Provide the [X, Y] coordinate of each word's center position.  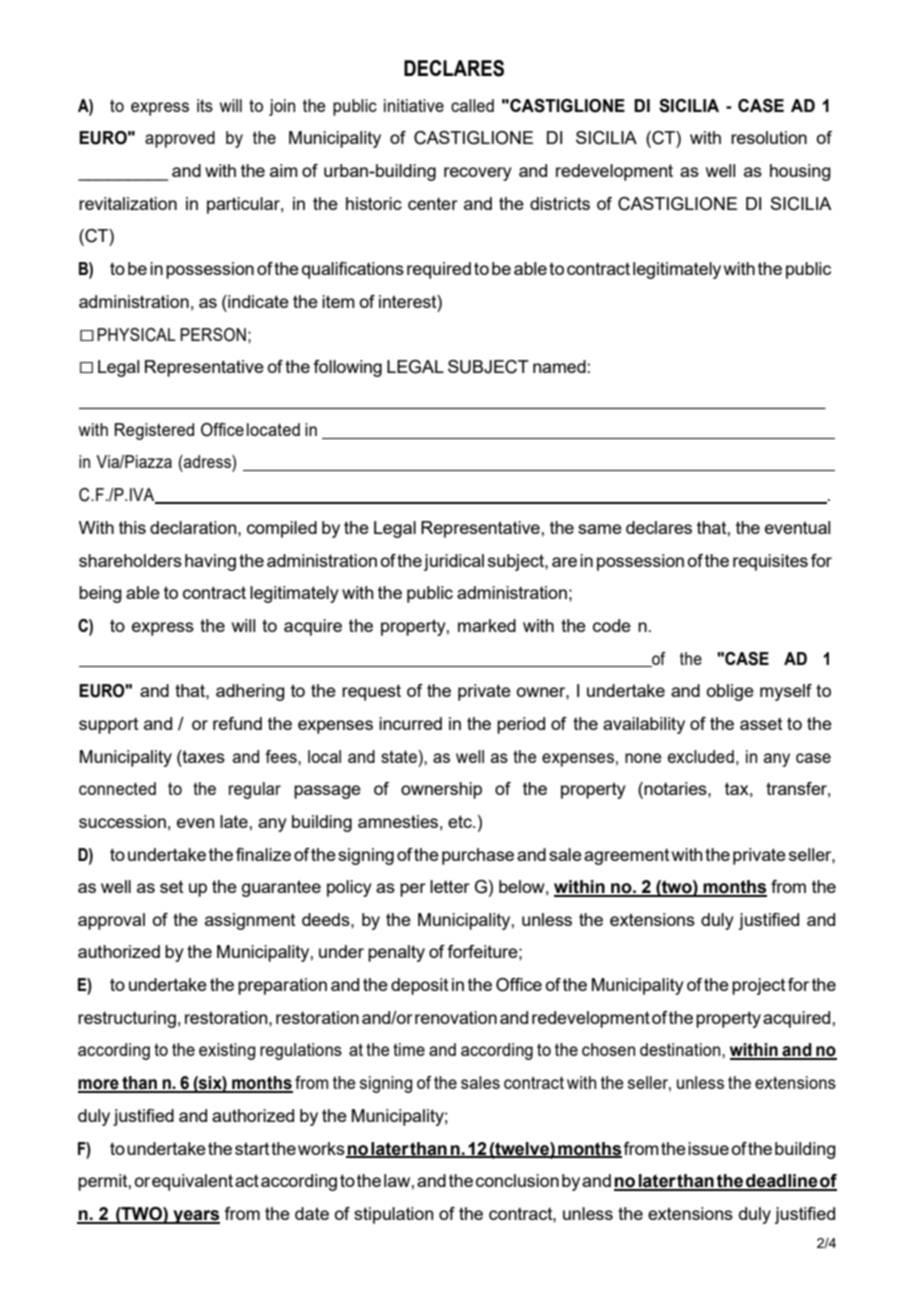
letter [450, 886]
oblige [730, 692]
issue [708, 1148]
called [472, 105]
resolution [769, 137]
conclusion [517, 1180]
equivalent [192, 1182]
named [559, 366]
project [759, 986]
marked [487, 625]
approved [180, 139]
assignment [250, 921]
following [347, 368]
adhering [250, 692]
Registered [154, 431]
